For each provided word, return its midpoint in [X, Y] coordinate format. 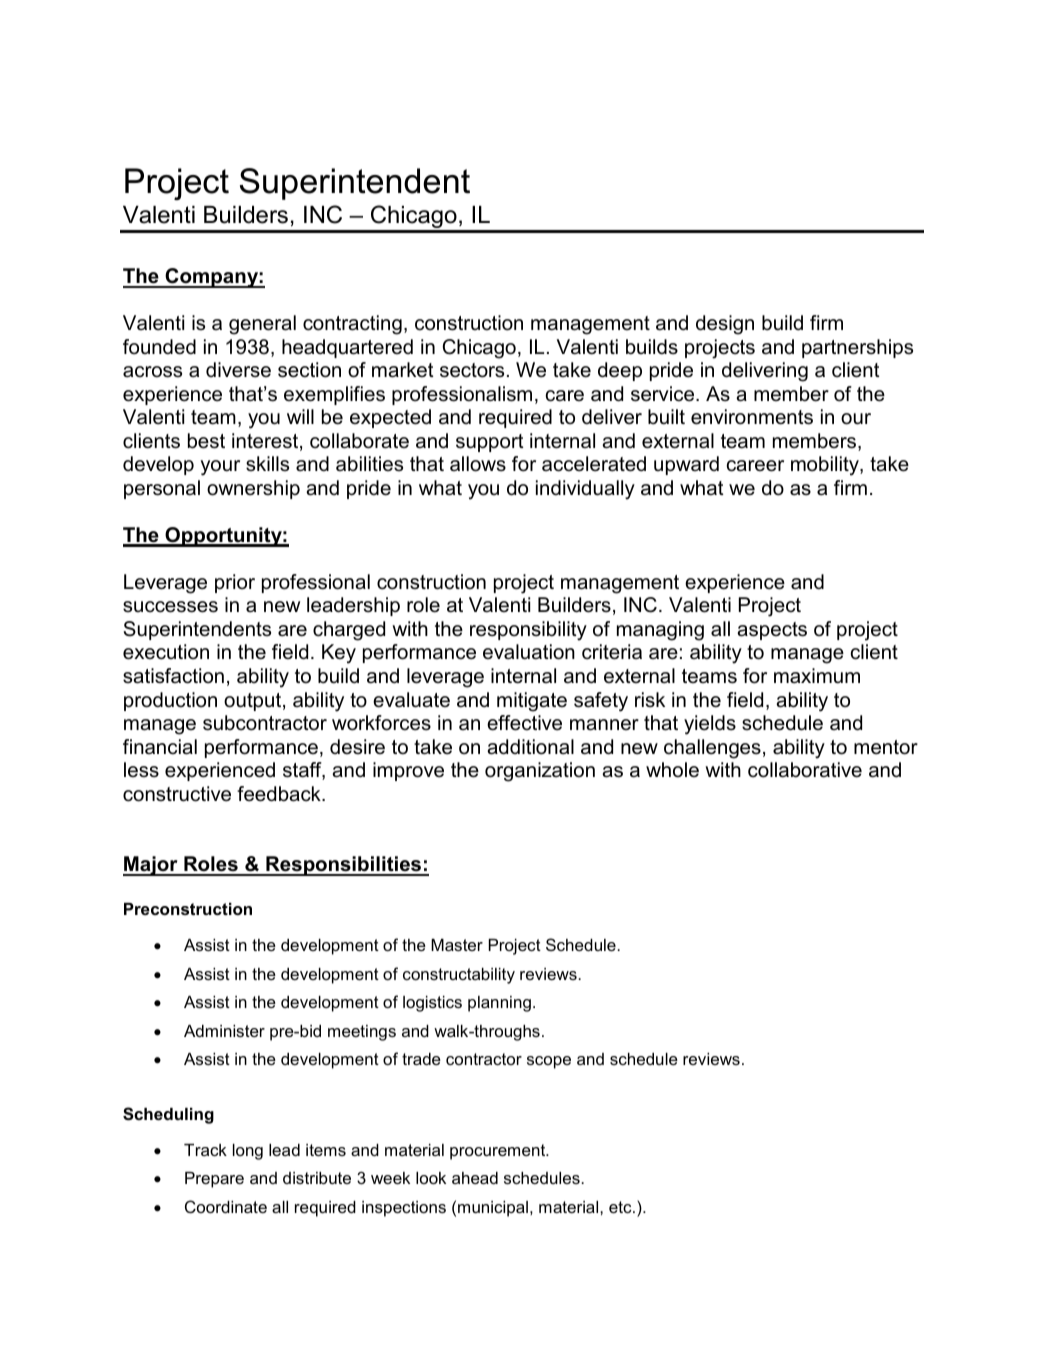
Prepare [214, 1180]
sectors [472, 370]
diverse [238, 370]
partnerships [857, 348]
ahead [475, 1178]
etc [621, 1207]
